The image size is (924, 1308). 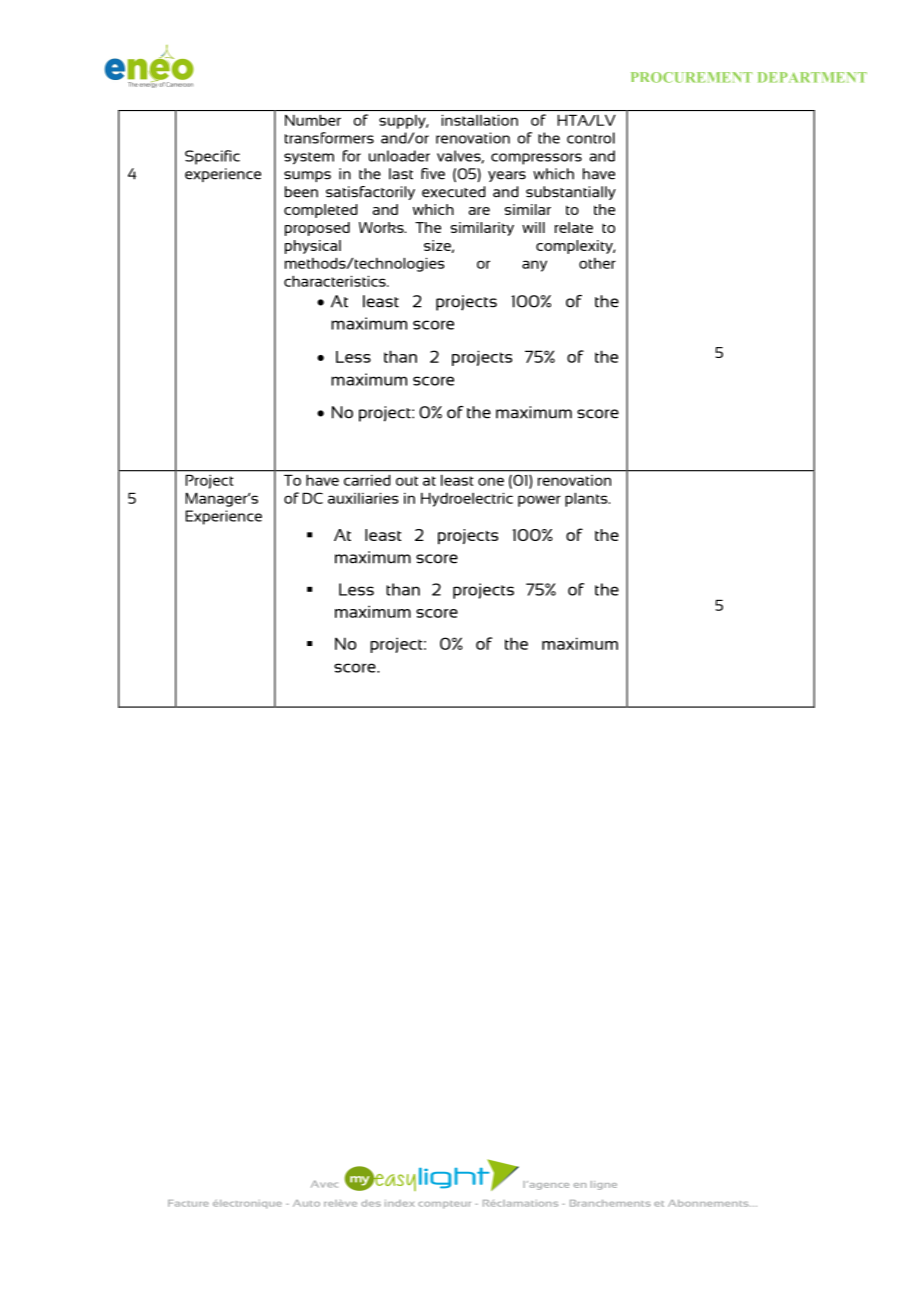 I want to click on Number, so click(x=313, y=120).
